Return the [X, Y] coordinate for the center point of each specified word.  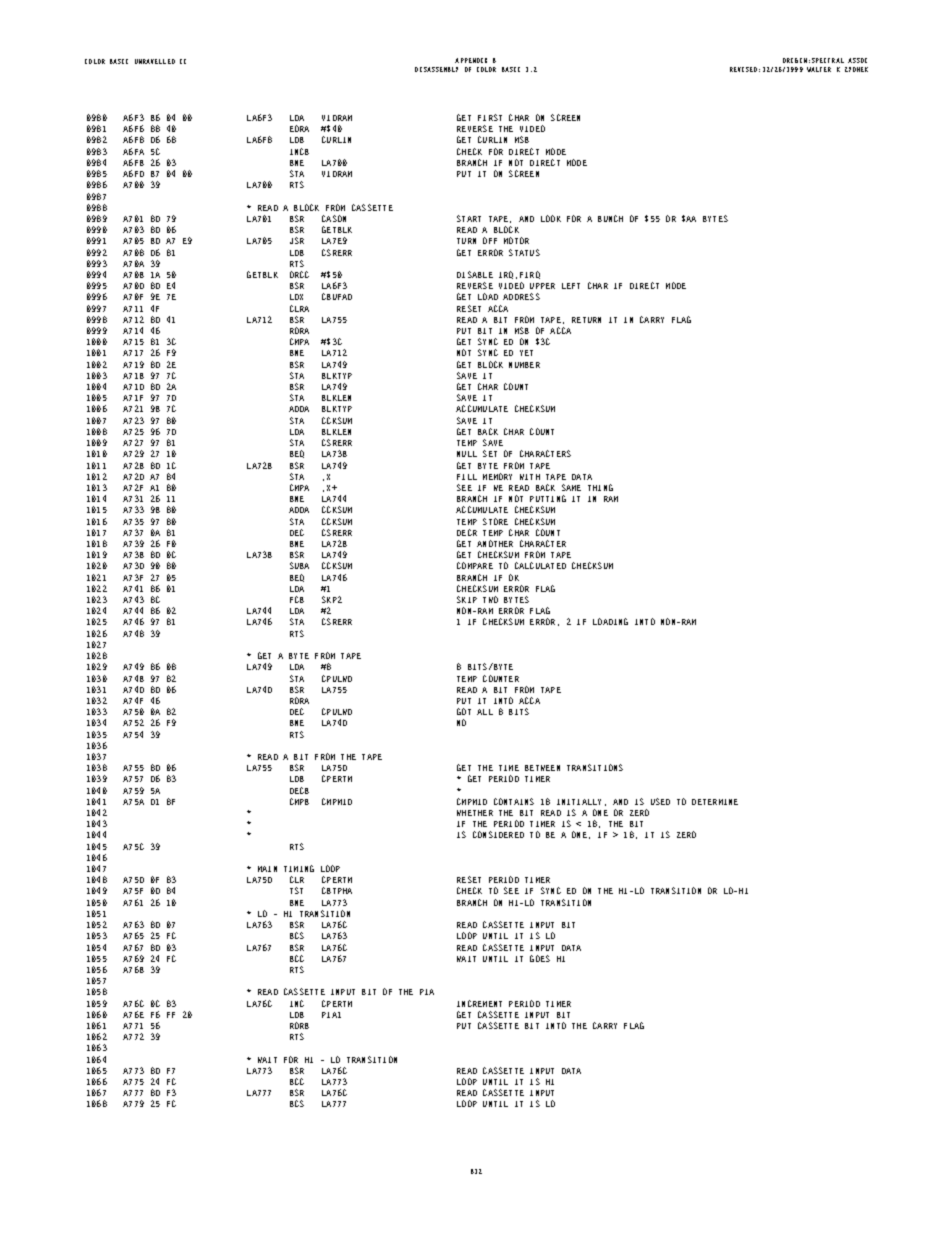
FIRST [490, 117]
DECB [299, 790]
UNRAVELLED [155, 61]
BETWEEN [542, 768]
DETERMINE [715, 802]
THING [600, 487]
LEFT [571, 286]
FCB [297, 599]
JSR [297, 240]
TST [296, 890]
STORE [495, 521]
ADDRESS [521, 296]
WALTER [819, 69]
